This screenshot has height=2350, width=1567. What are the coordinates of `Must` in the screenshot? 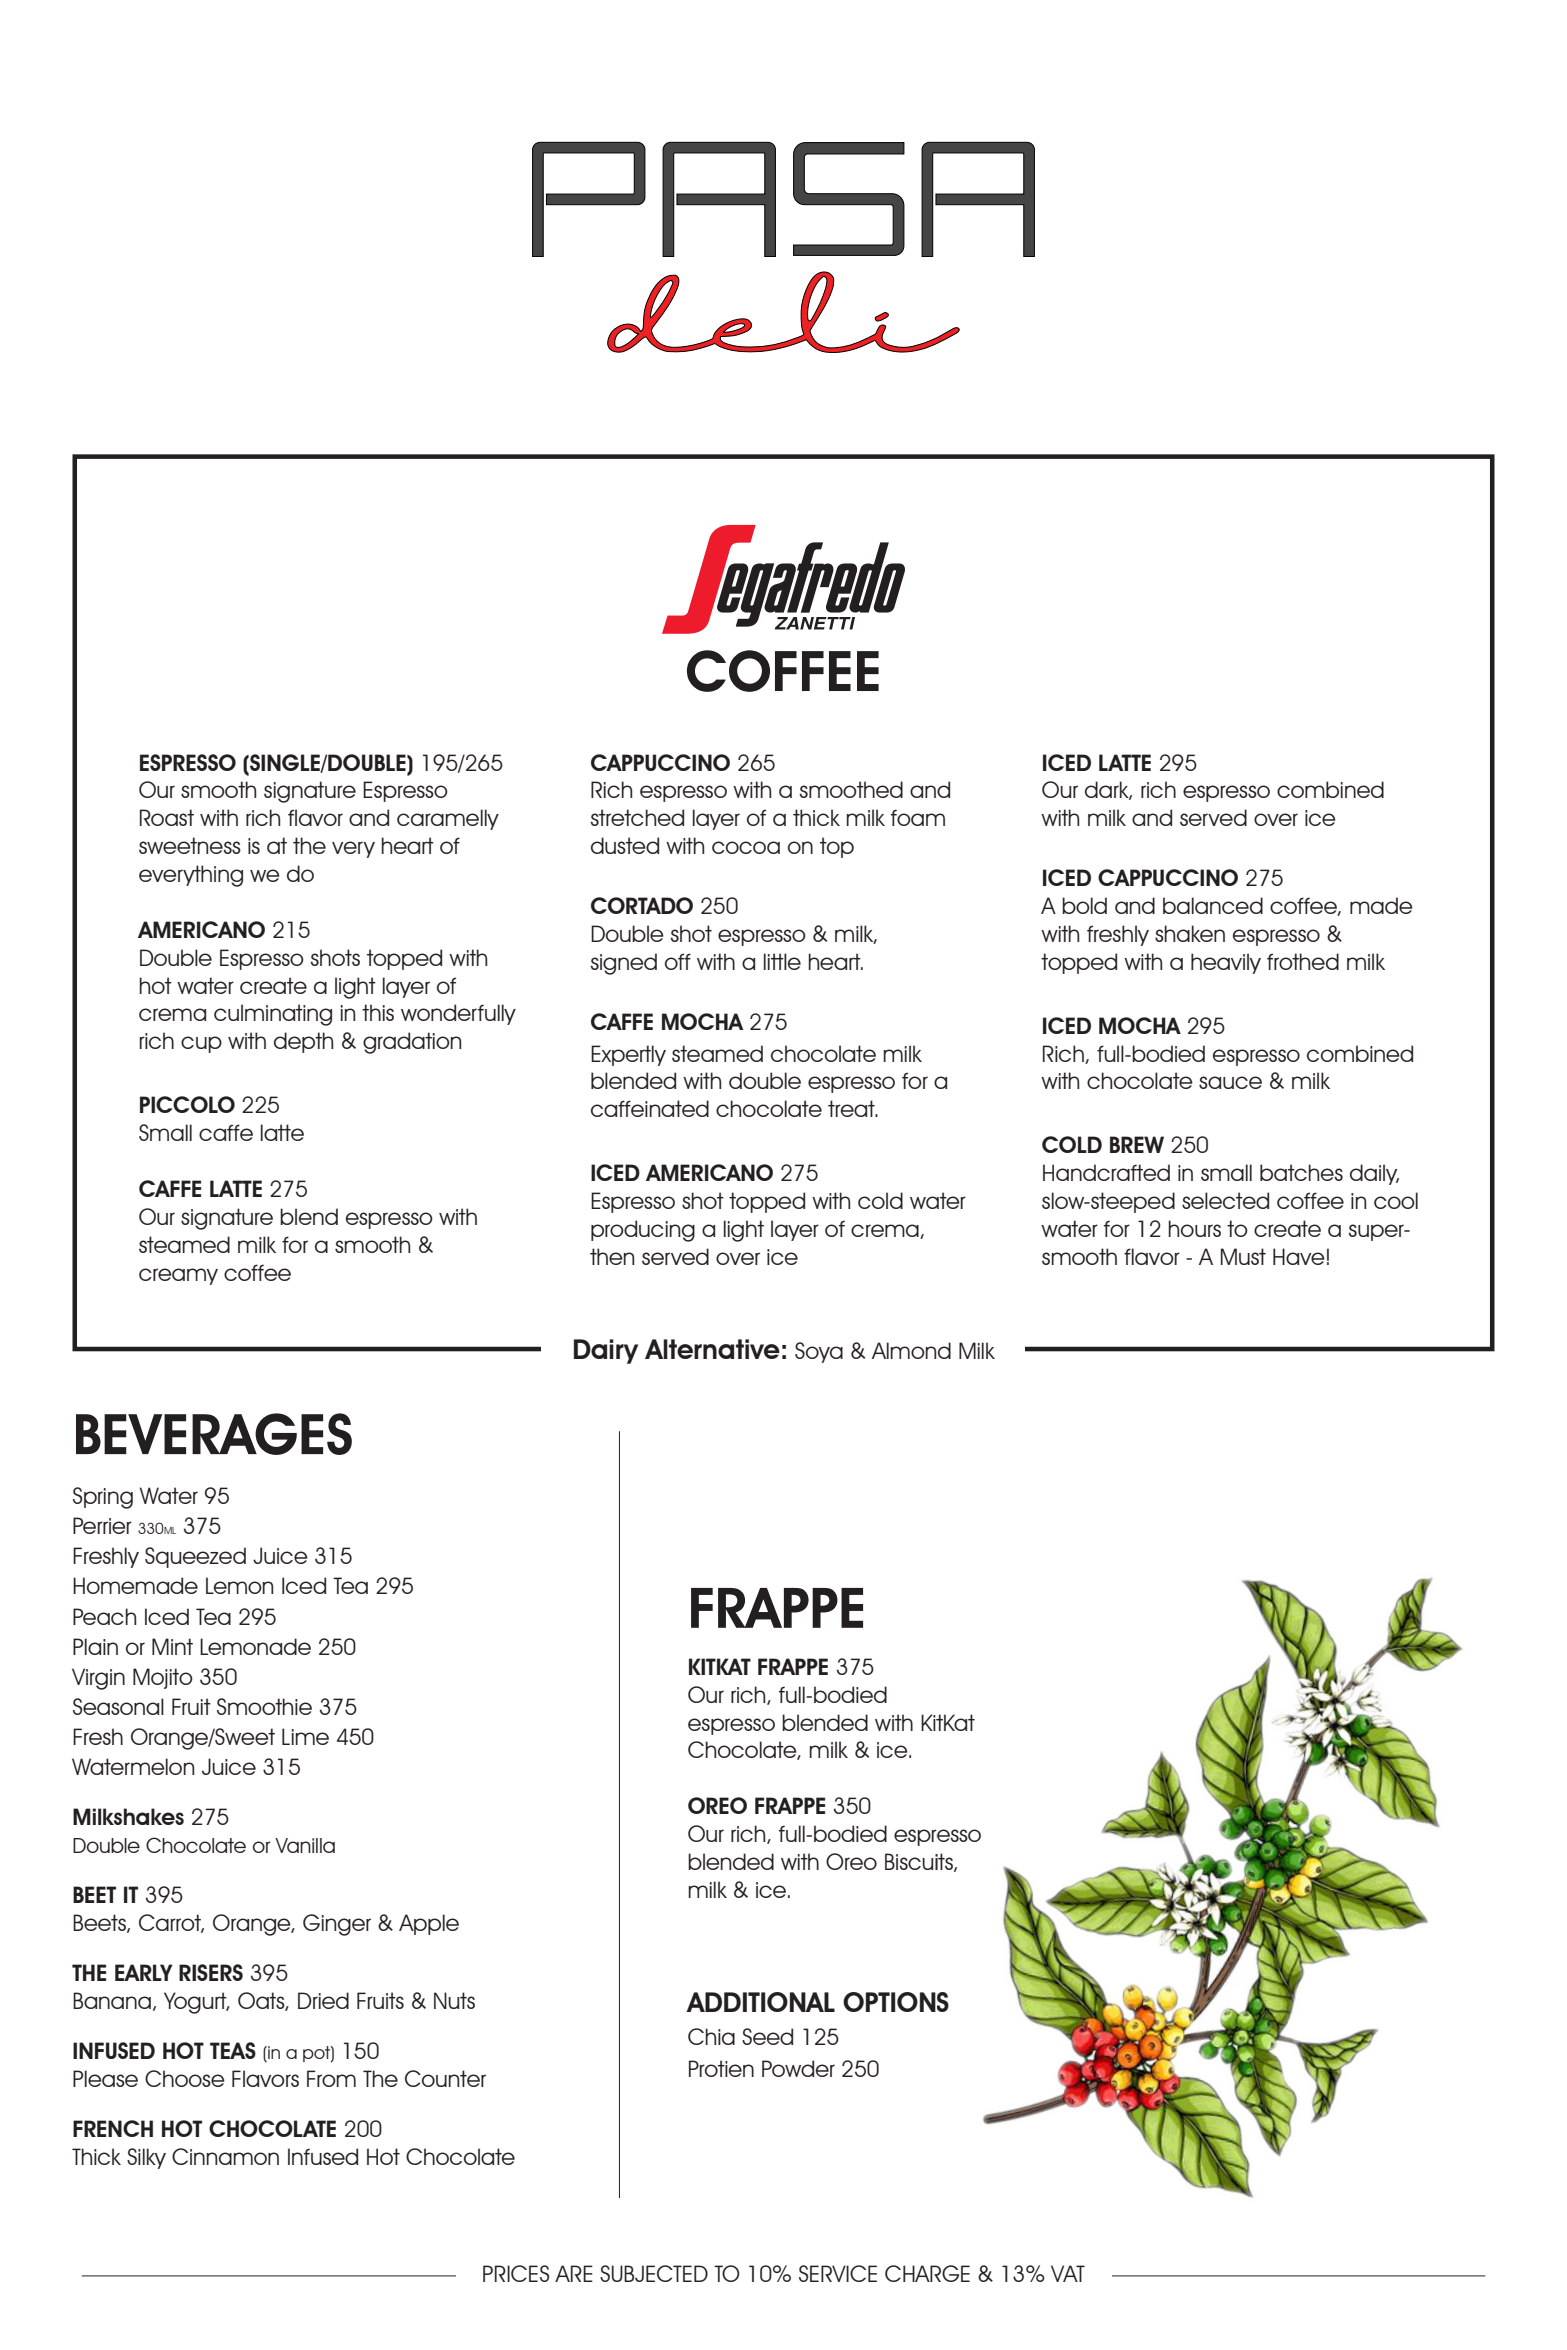 It's located at (1243, 1256).
